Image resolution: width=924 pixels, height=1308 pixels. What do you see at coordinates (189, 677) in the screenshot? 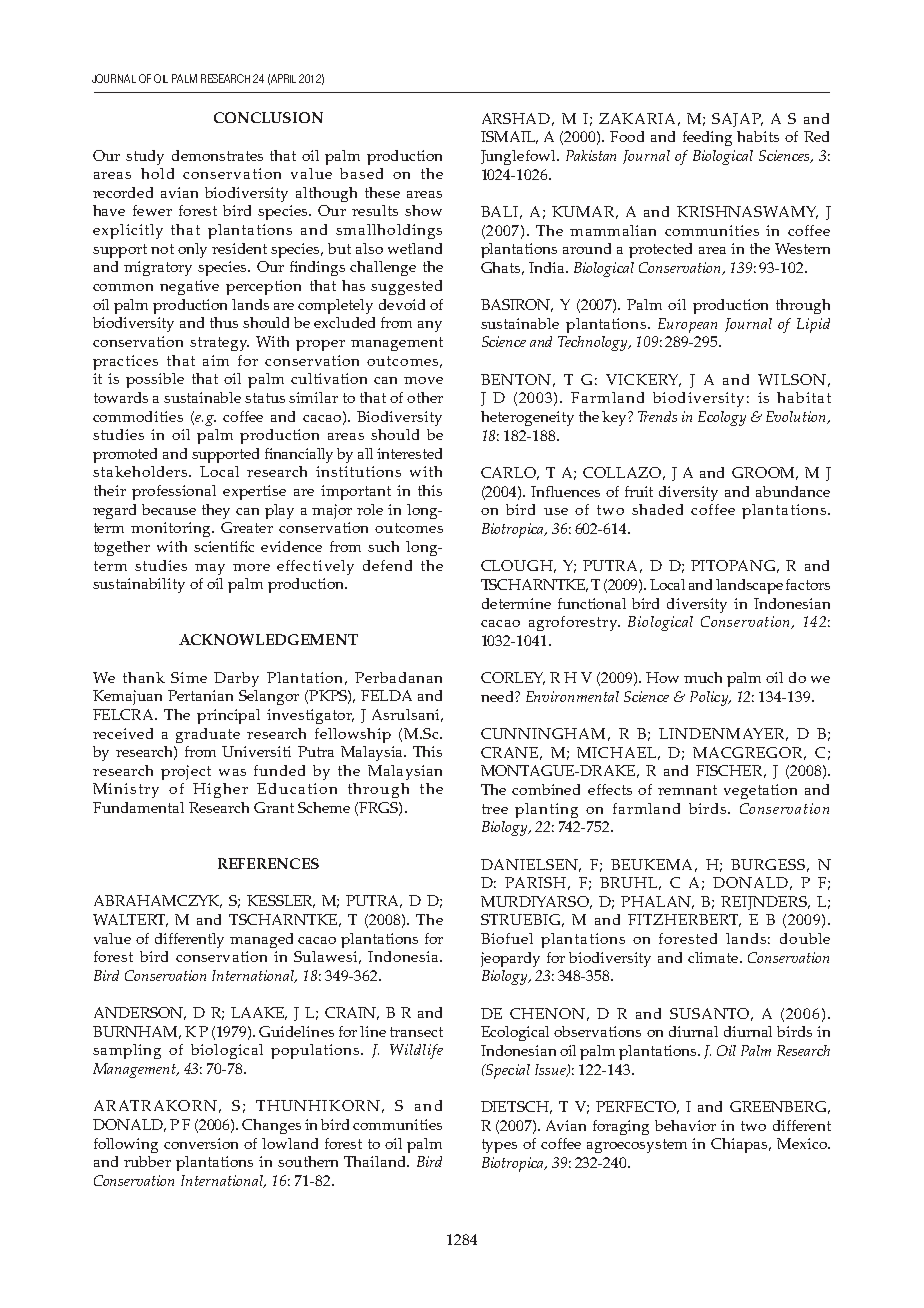
I see `Sime` at bounding box center [189, 677].
